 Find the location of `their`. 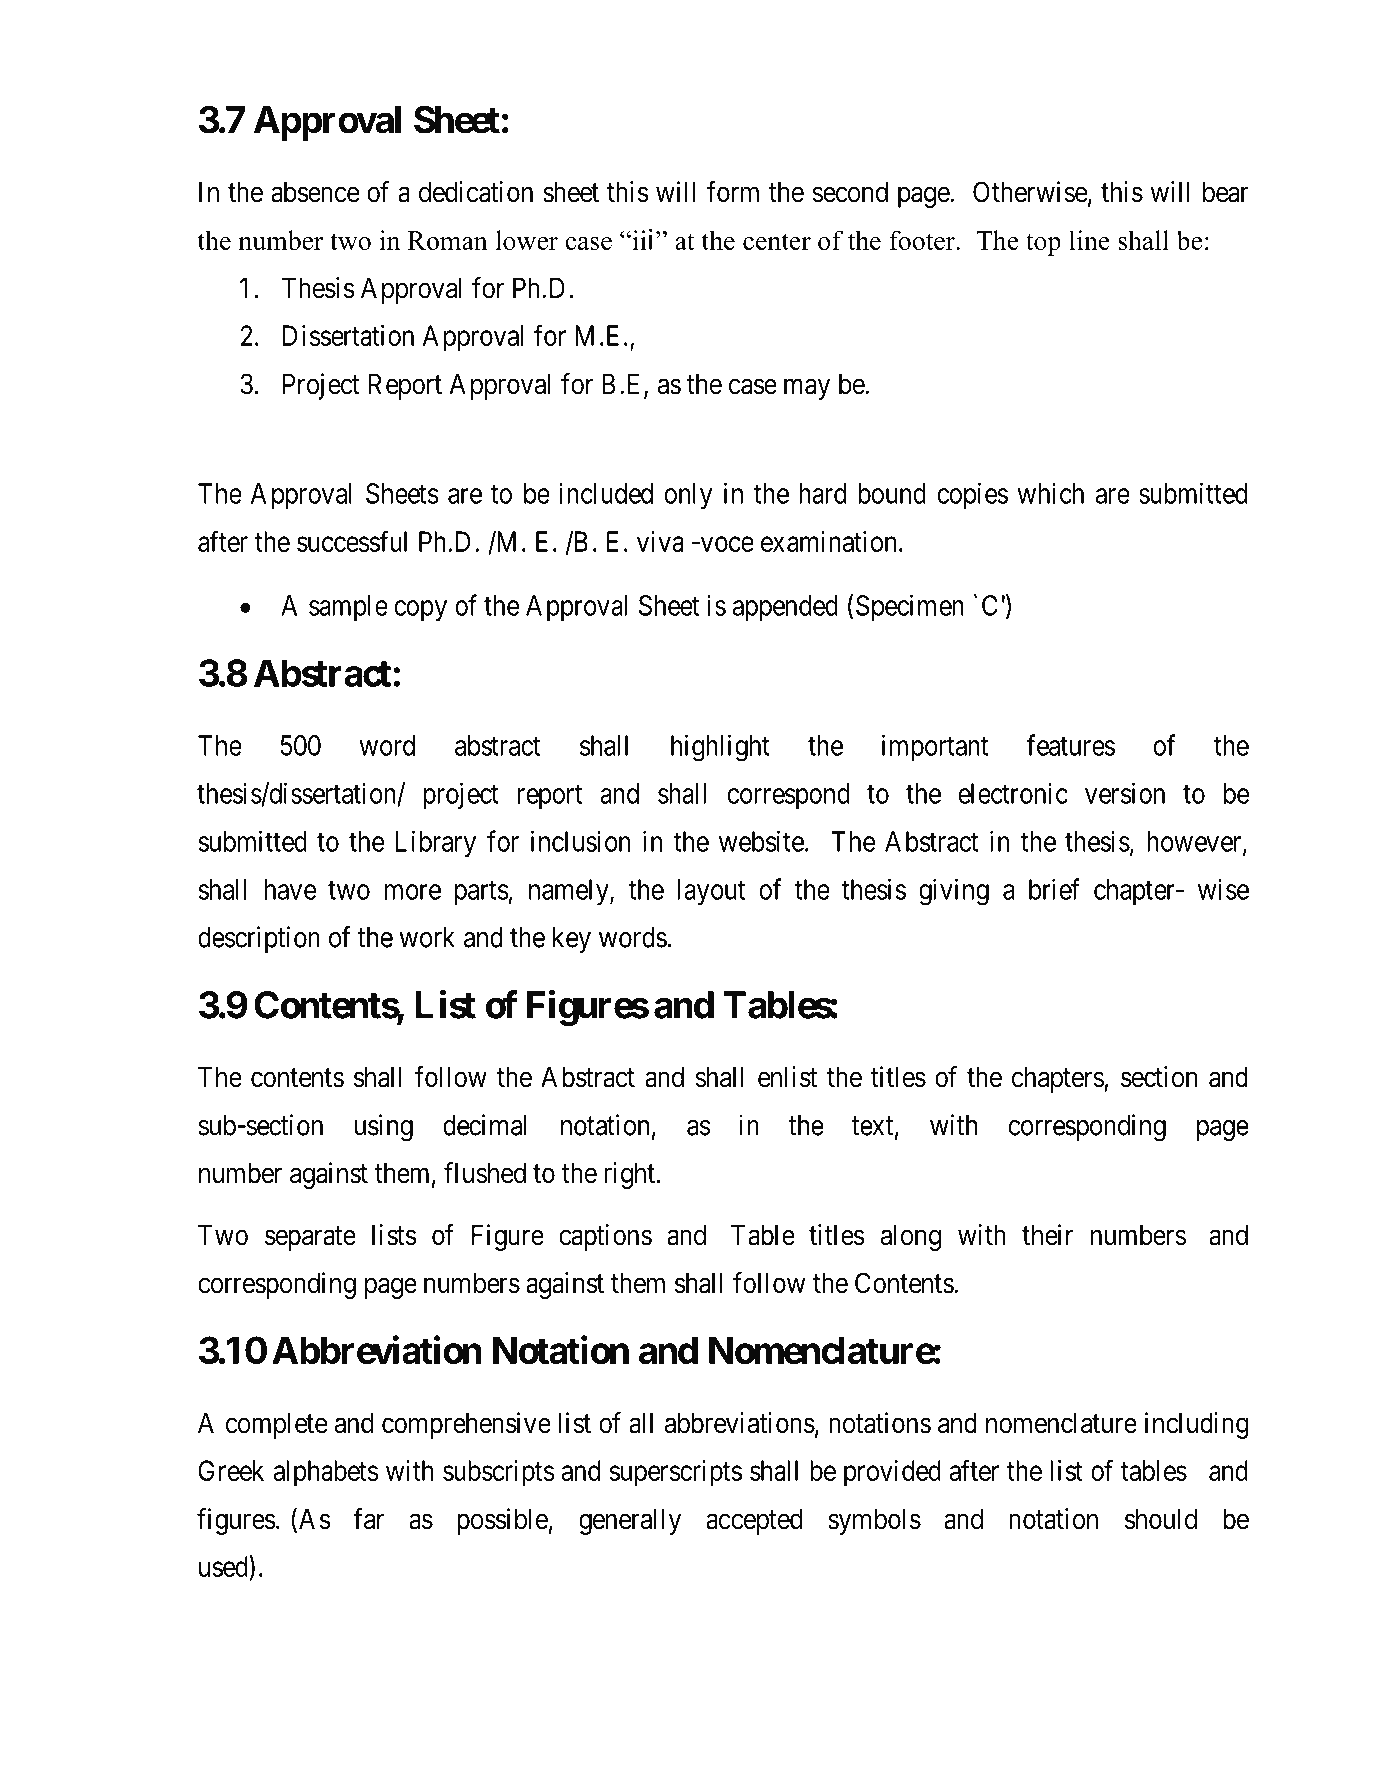

their is located at coordinates (1047, 1235).
